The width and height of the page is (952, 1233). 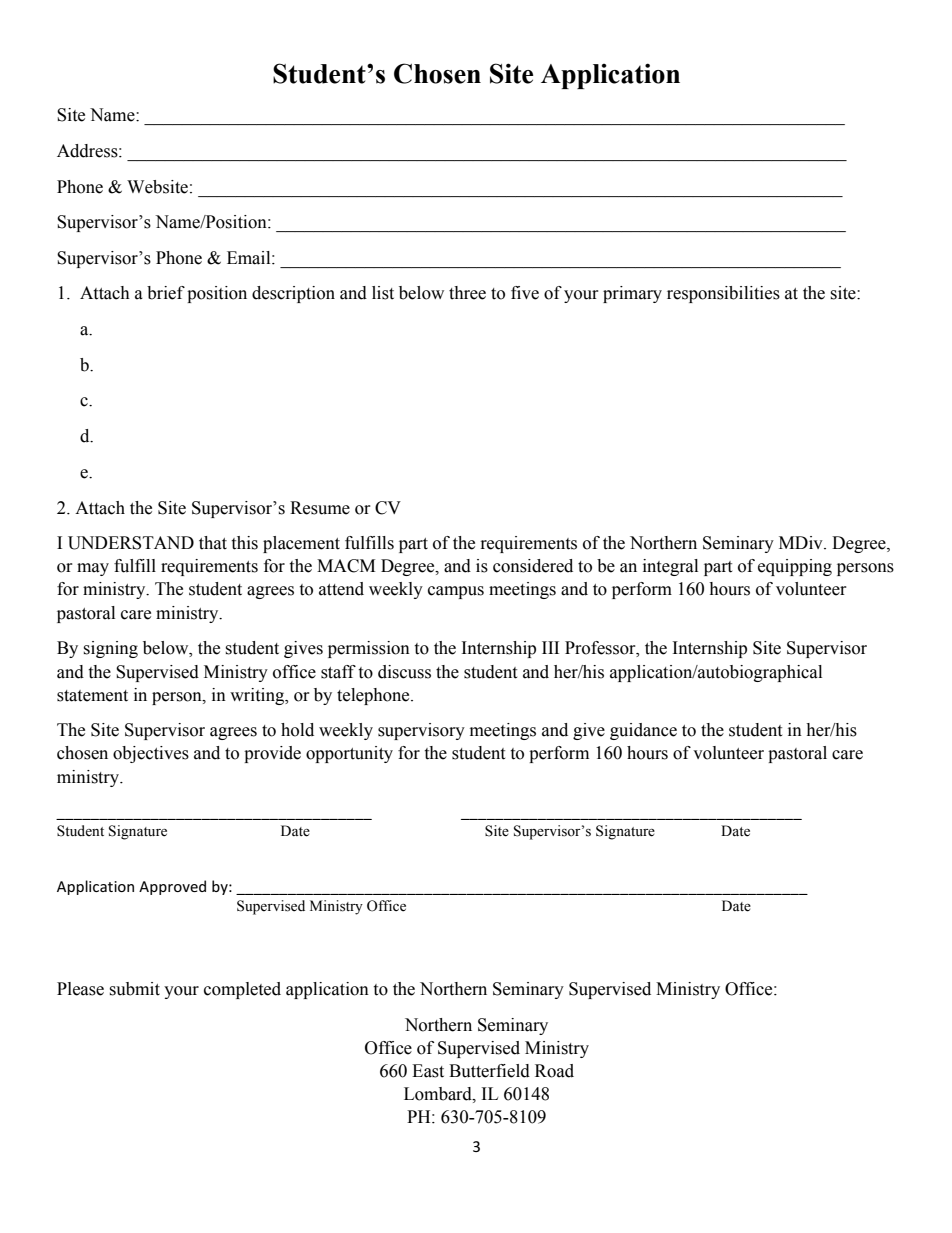 I want to click on submit, so click(x=134, y=989).
